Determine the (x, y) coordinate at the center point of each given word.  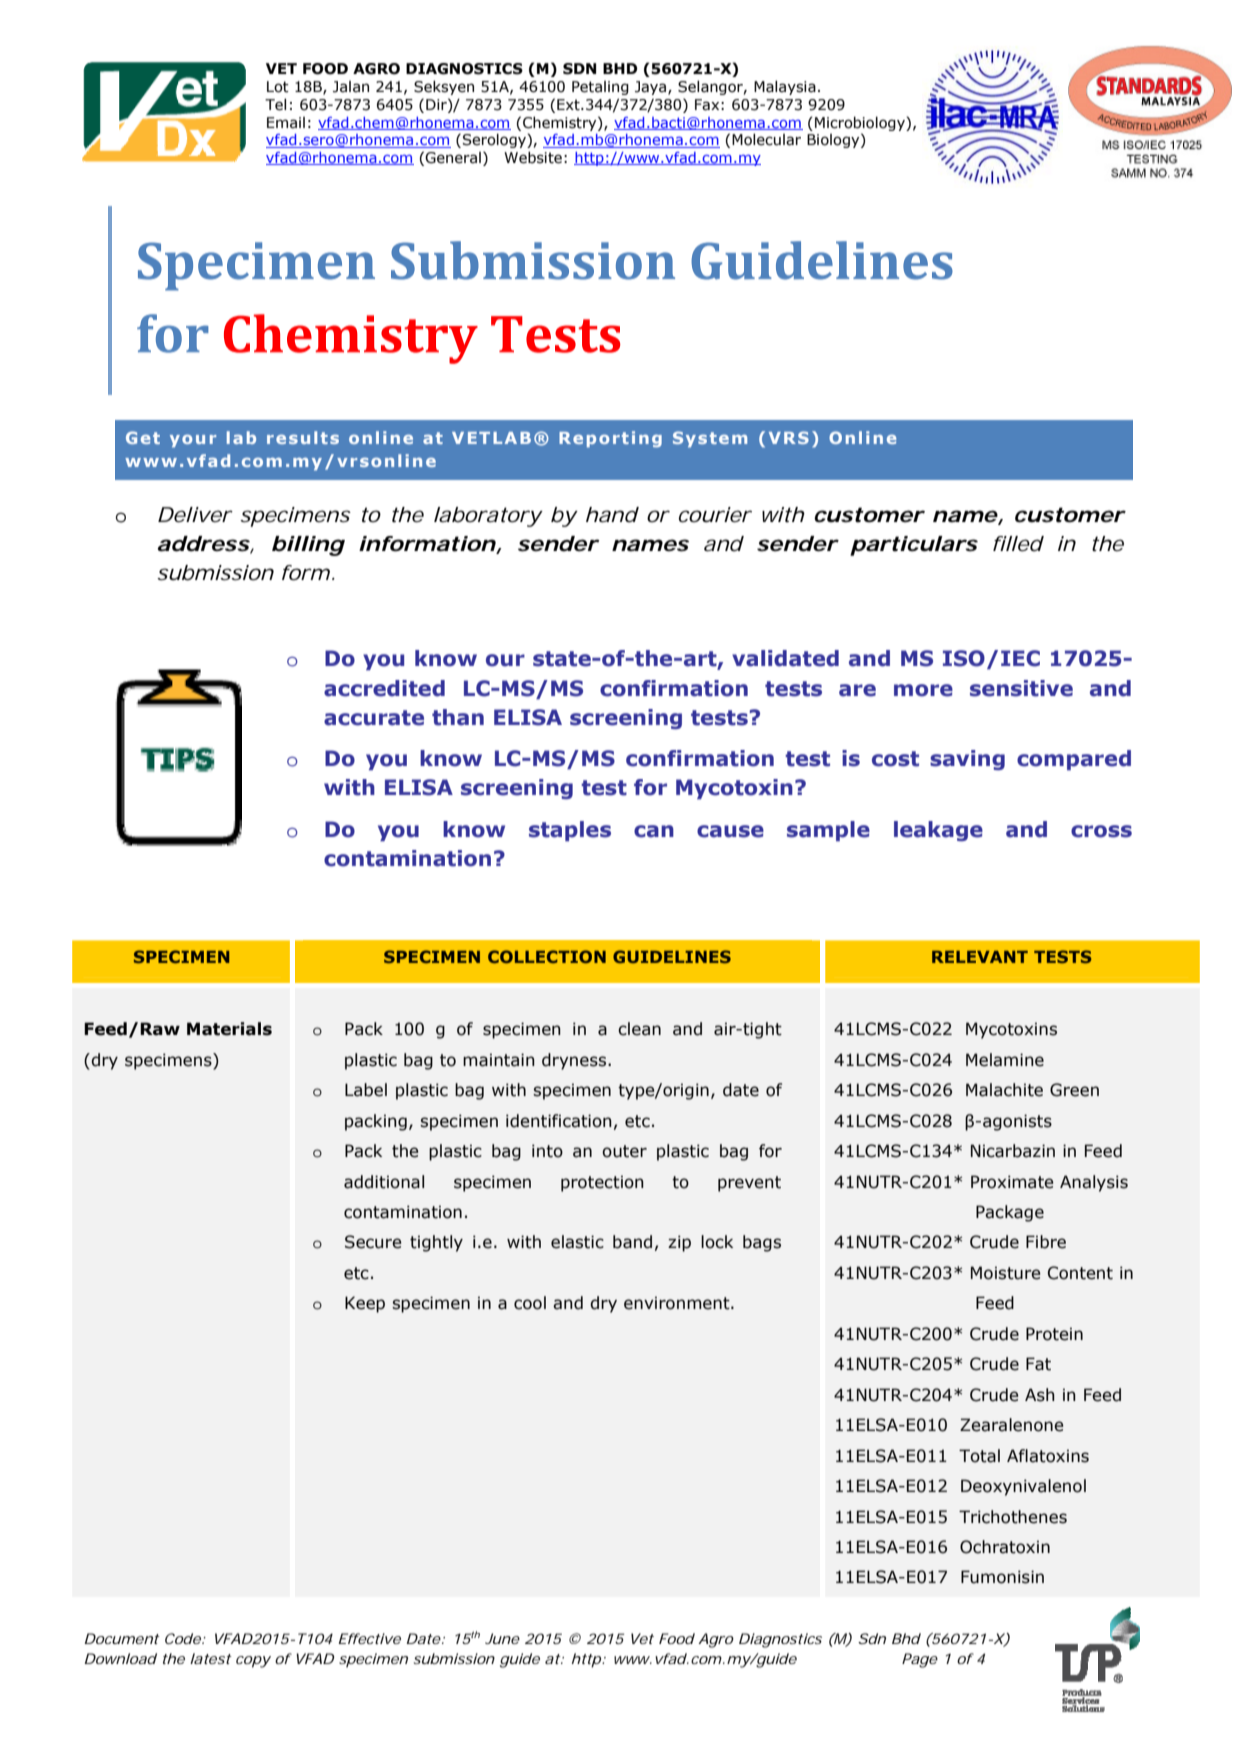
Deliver (195, 515)
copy (253, 1662)
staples (570, 831)
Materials (229, 1029)
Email (286, 123)
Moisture (1006, 1273)
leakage (938, 831)
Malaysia (785, 87)
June (502, 1638)
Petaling (600, 88)
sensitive (1021, 688)
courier (715, 515)
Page (920, 1660)
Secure (373, 1242)
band (632, 1242)
